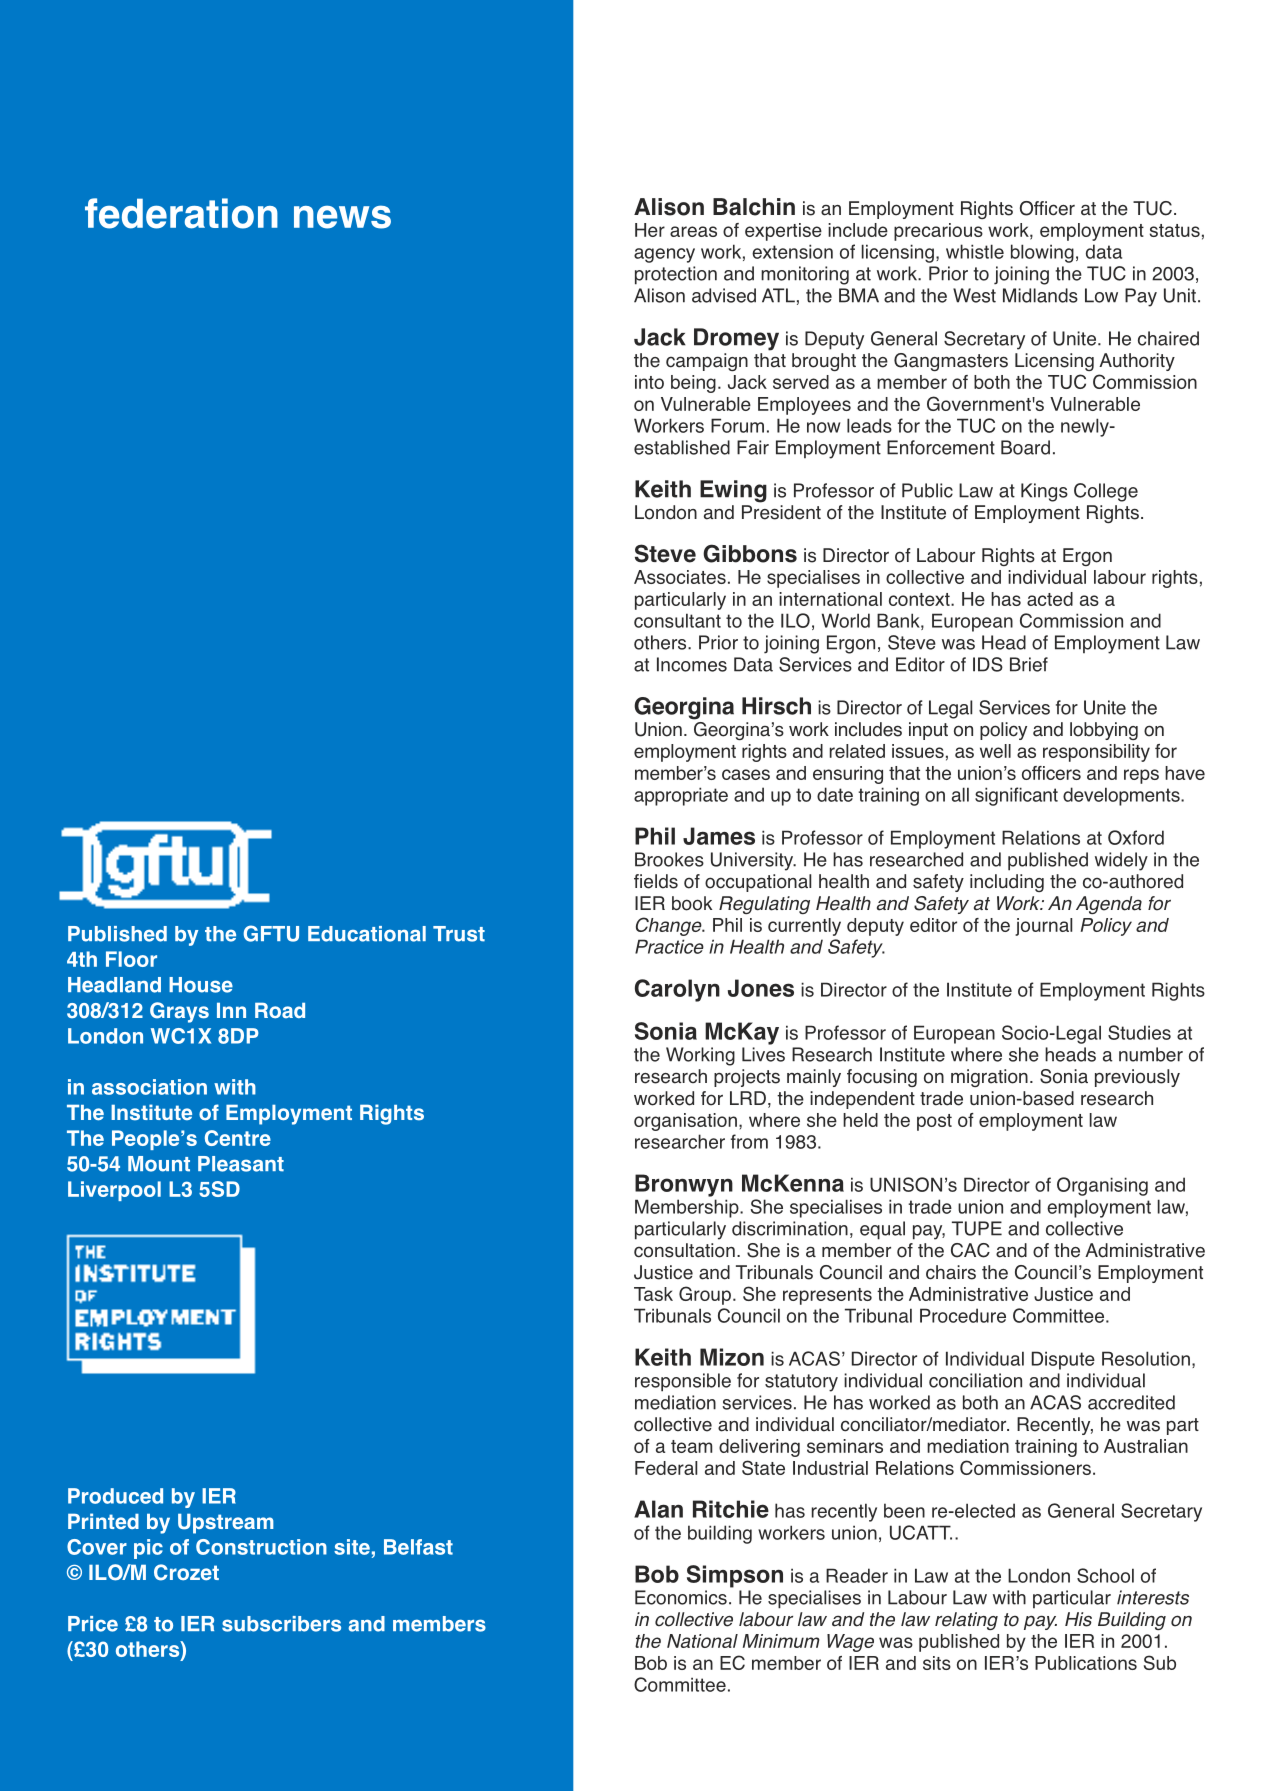 The image size is (1266, 1791). I want to click on subscribers, so click(281, 1624).
